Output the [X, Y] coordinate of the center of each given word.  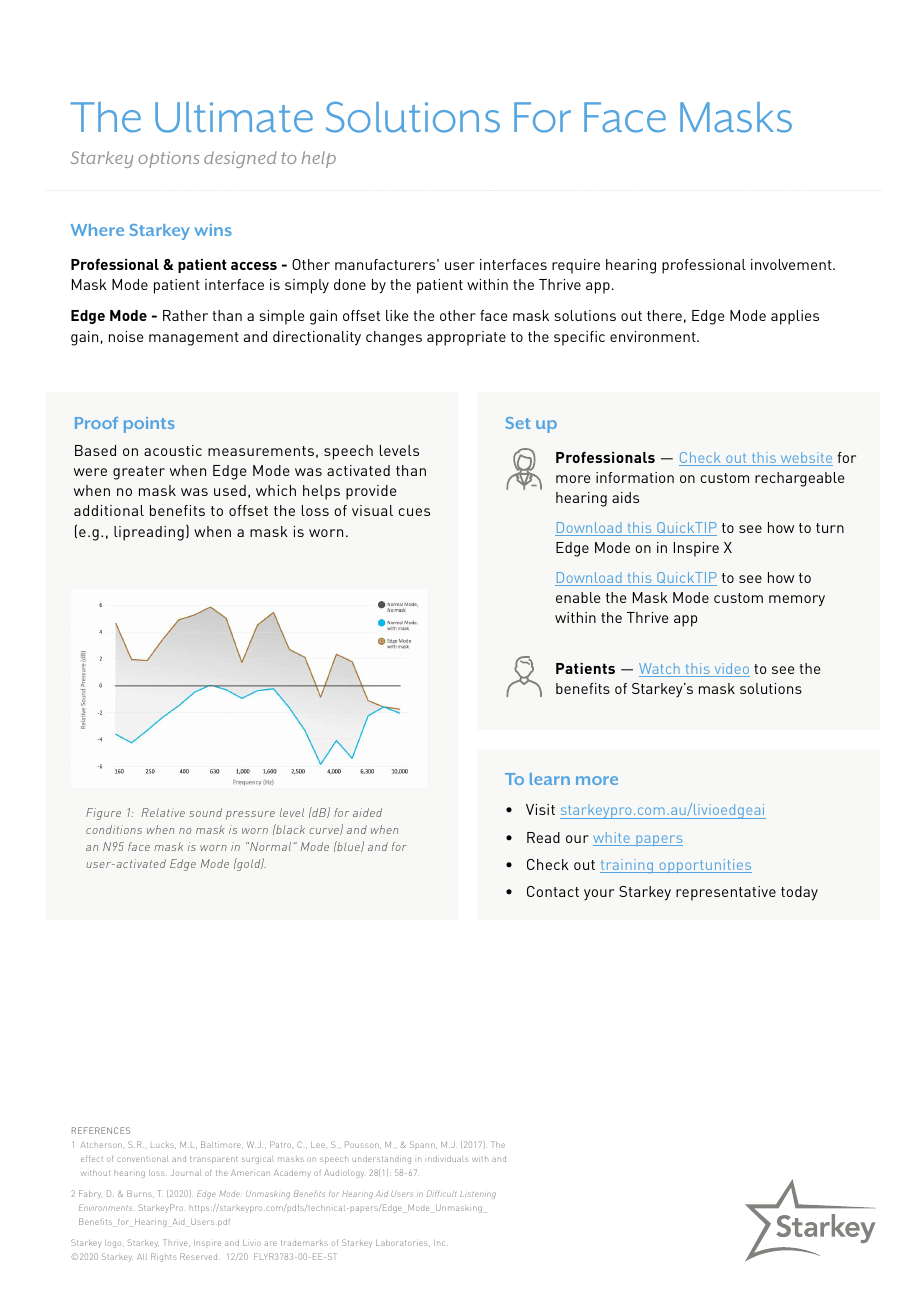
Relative [163, 812]
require [576, 266]
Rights [164, 1257]
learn [550, 779]
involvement [792, 264]
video [731, 670]
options [168, 159]
